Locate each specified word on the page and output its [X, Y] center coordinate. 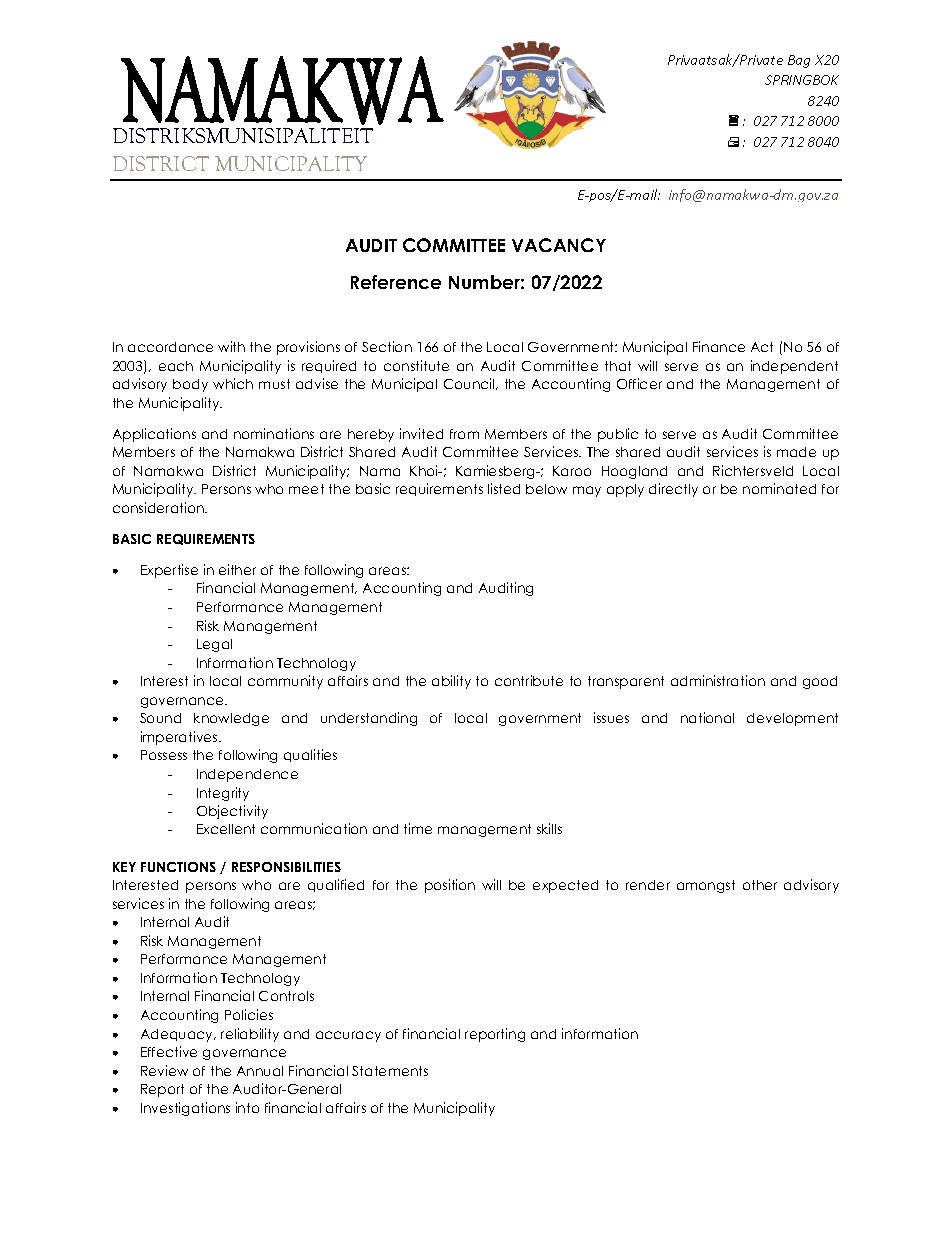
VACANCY [559, 245]
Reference [396, 282]
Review [164, 1070]
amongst [706, 886]
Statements [390, 1071]
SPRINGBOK [802, 80]
